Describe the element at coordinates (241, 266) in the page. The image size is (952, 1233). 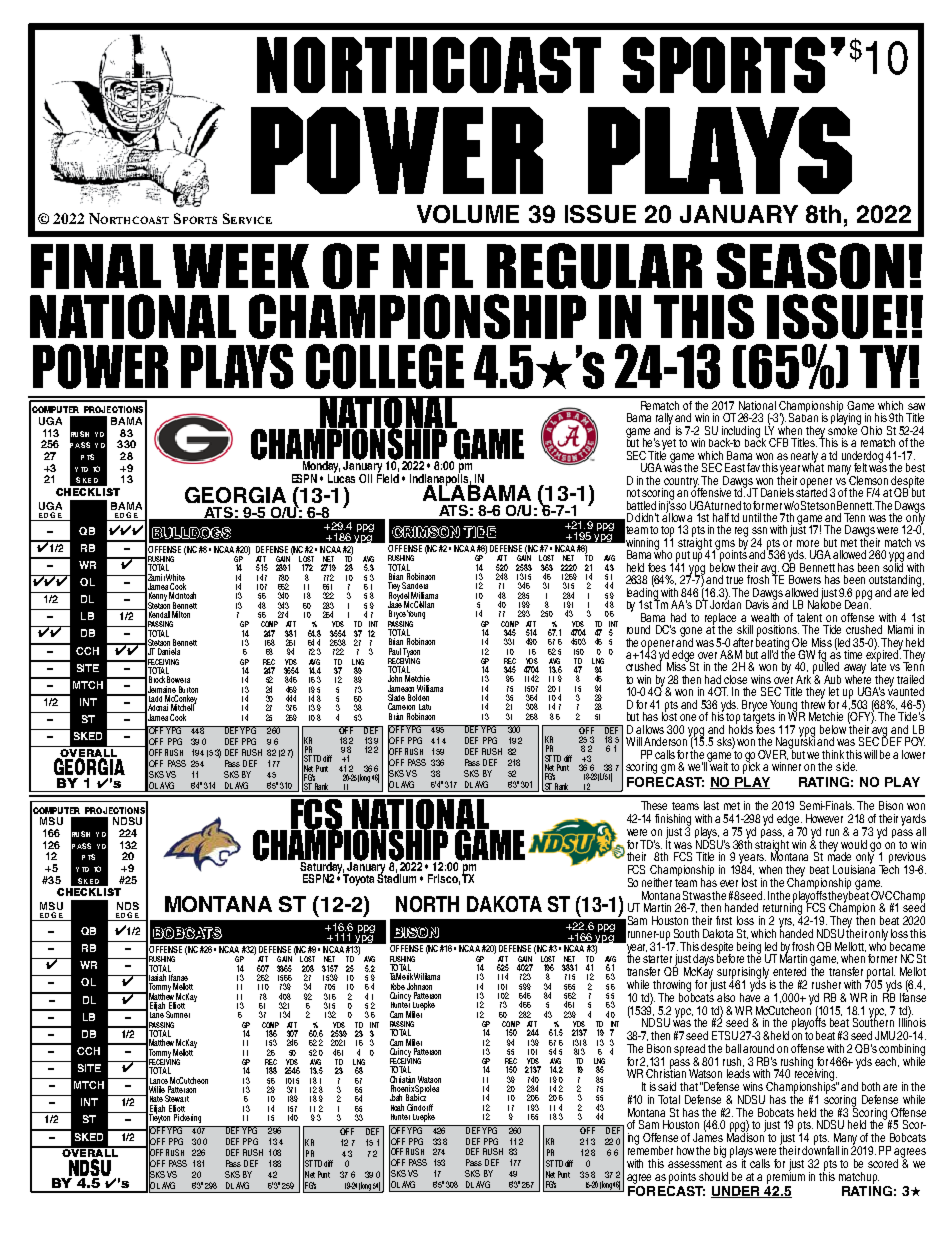
I see `WEEK` at that location.
